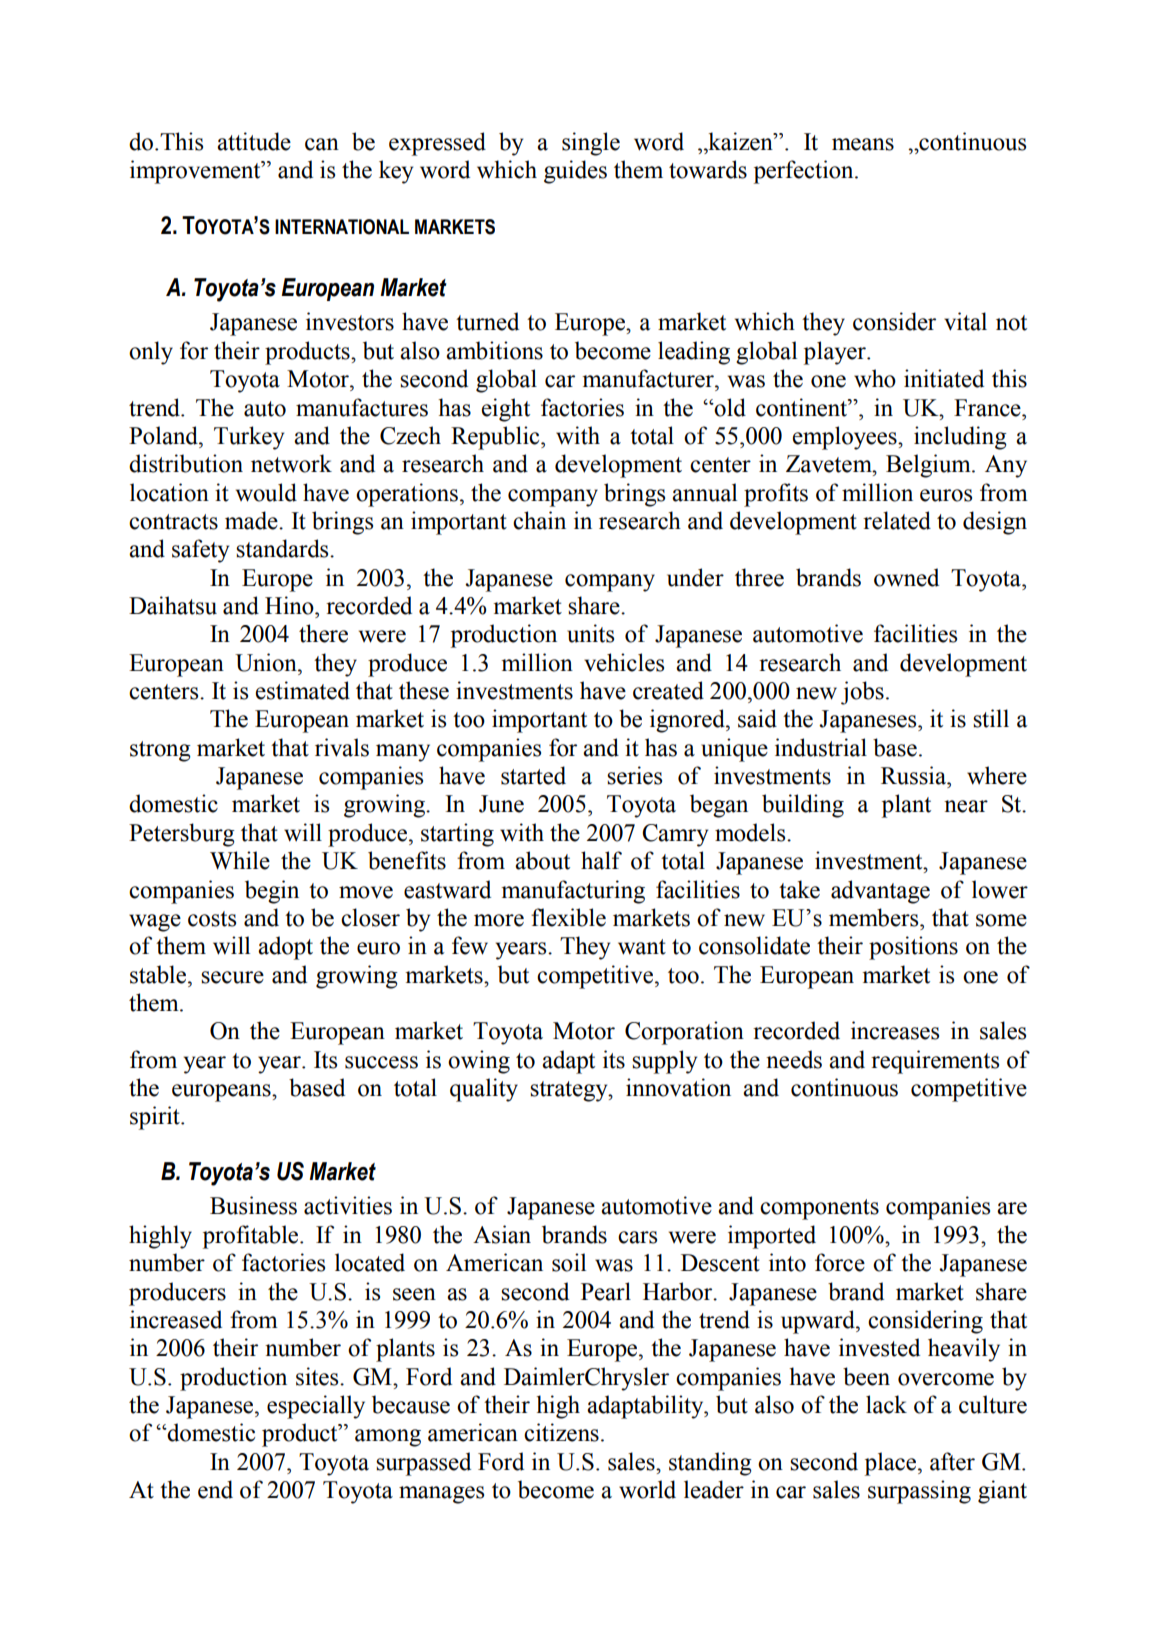 This page has height=1633, width=1156. I want to click on citizens, so click(561, 1432).
